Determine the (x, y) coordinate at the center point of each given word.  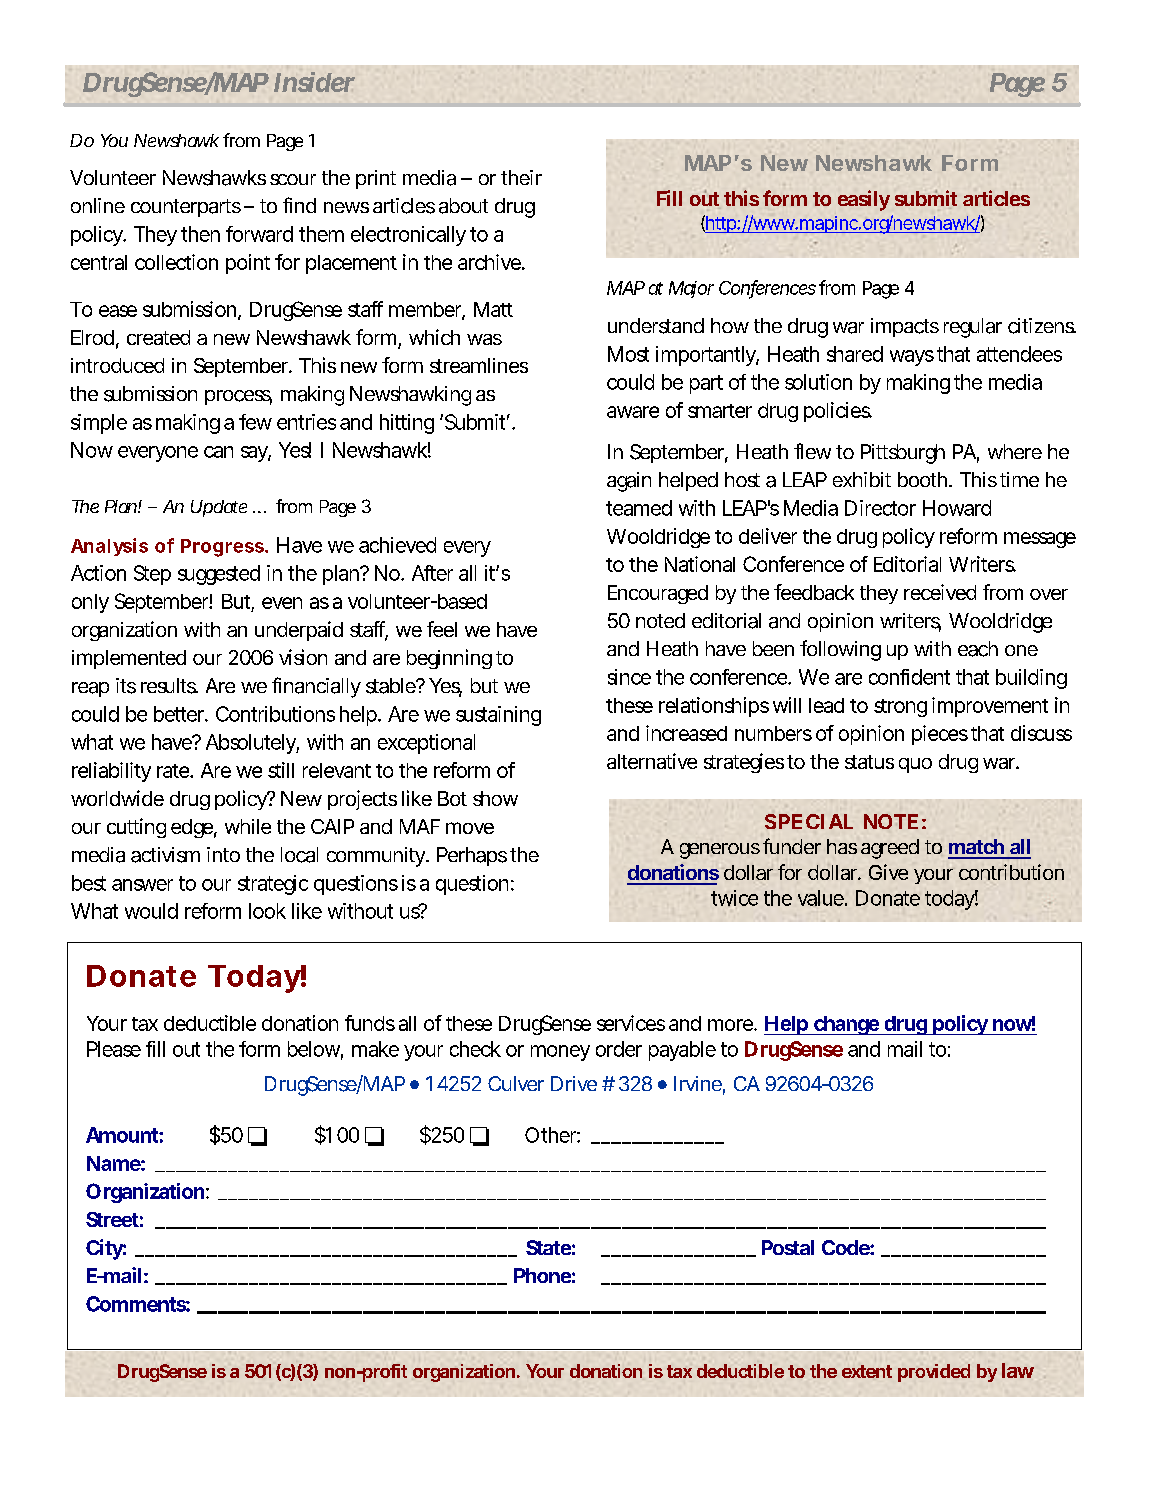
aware (633, 412)
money (560, 1053)
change (846, 1025)
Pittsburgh (903, 454)
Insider (314, 82)
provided (934, 1373)
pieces (940, 735)
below (315, 1050)
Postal (788, 1247)
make (375, 1049)
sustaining (498, 716)
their (521, 177)
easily (864, 200)
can (218, 452)
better (180, 714)
